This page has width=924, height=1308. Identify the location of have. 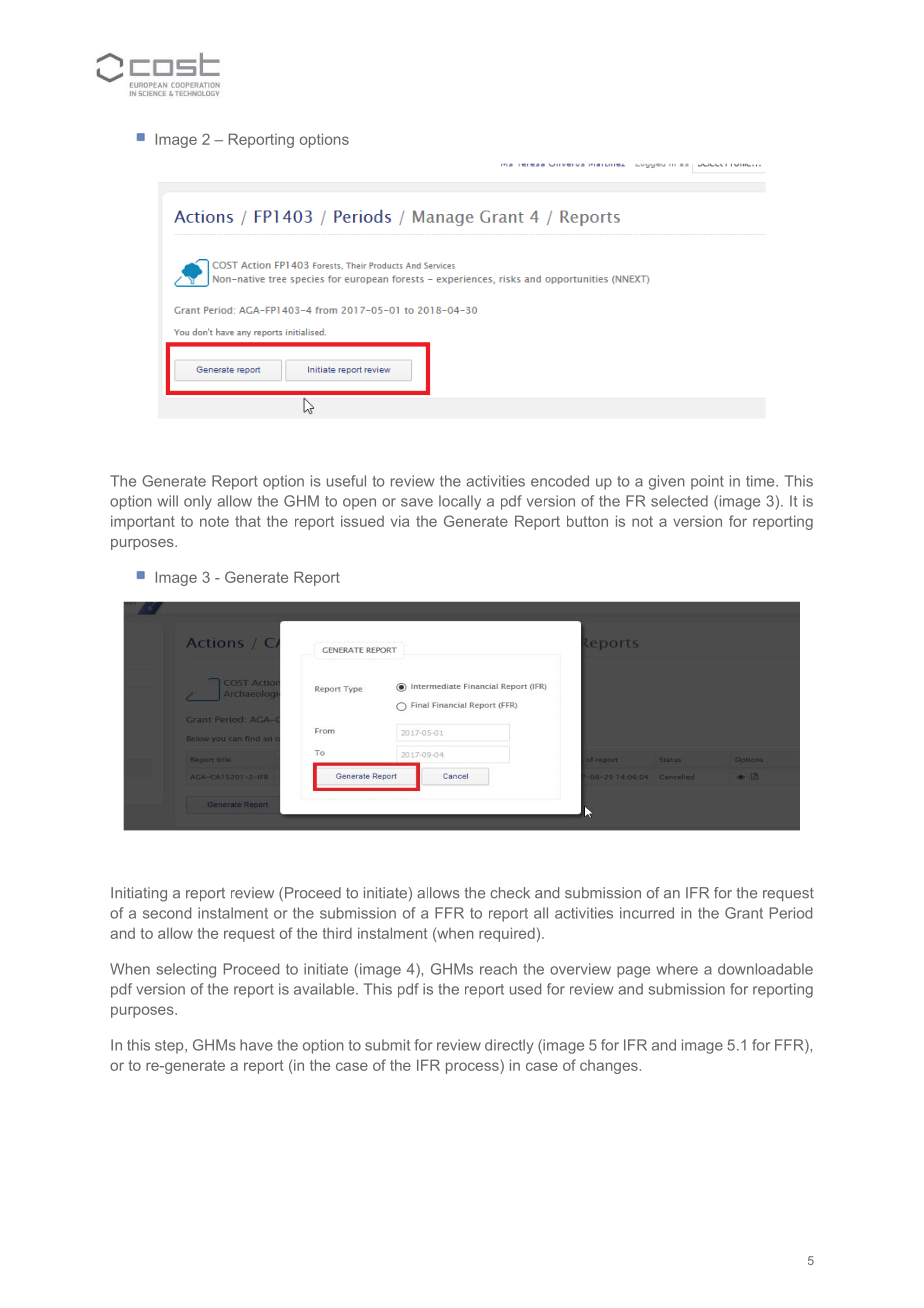
(256, 1045).
